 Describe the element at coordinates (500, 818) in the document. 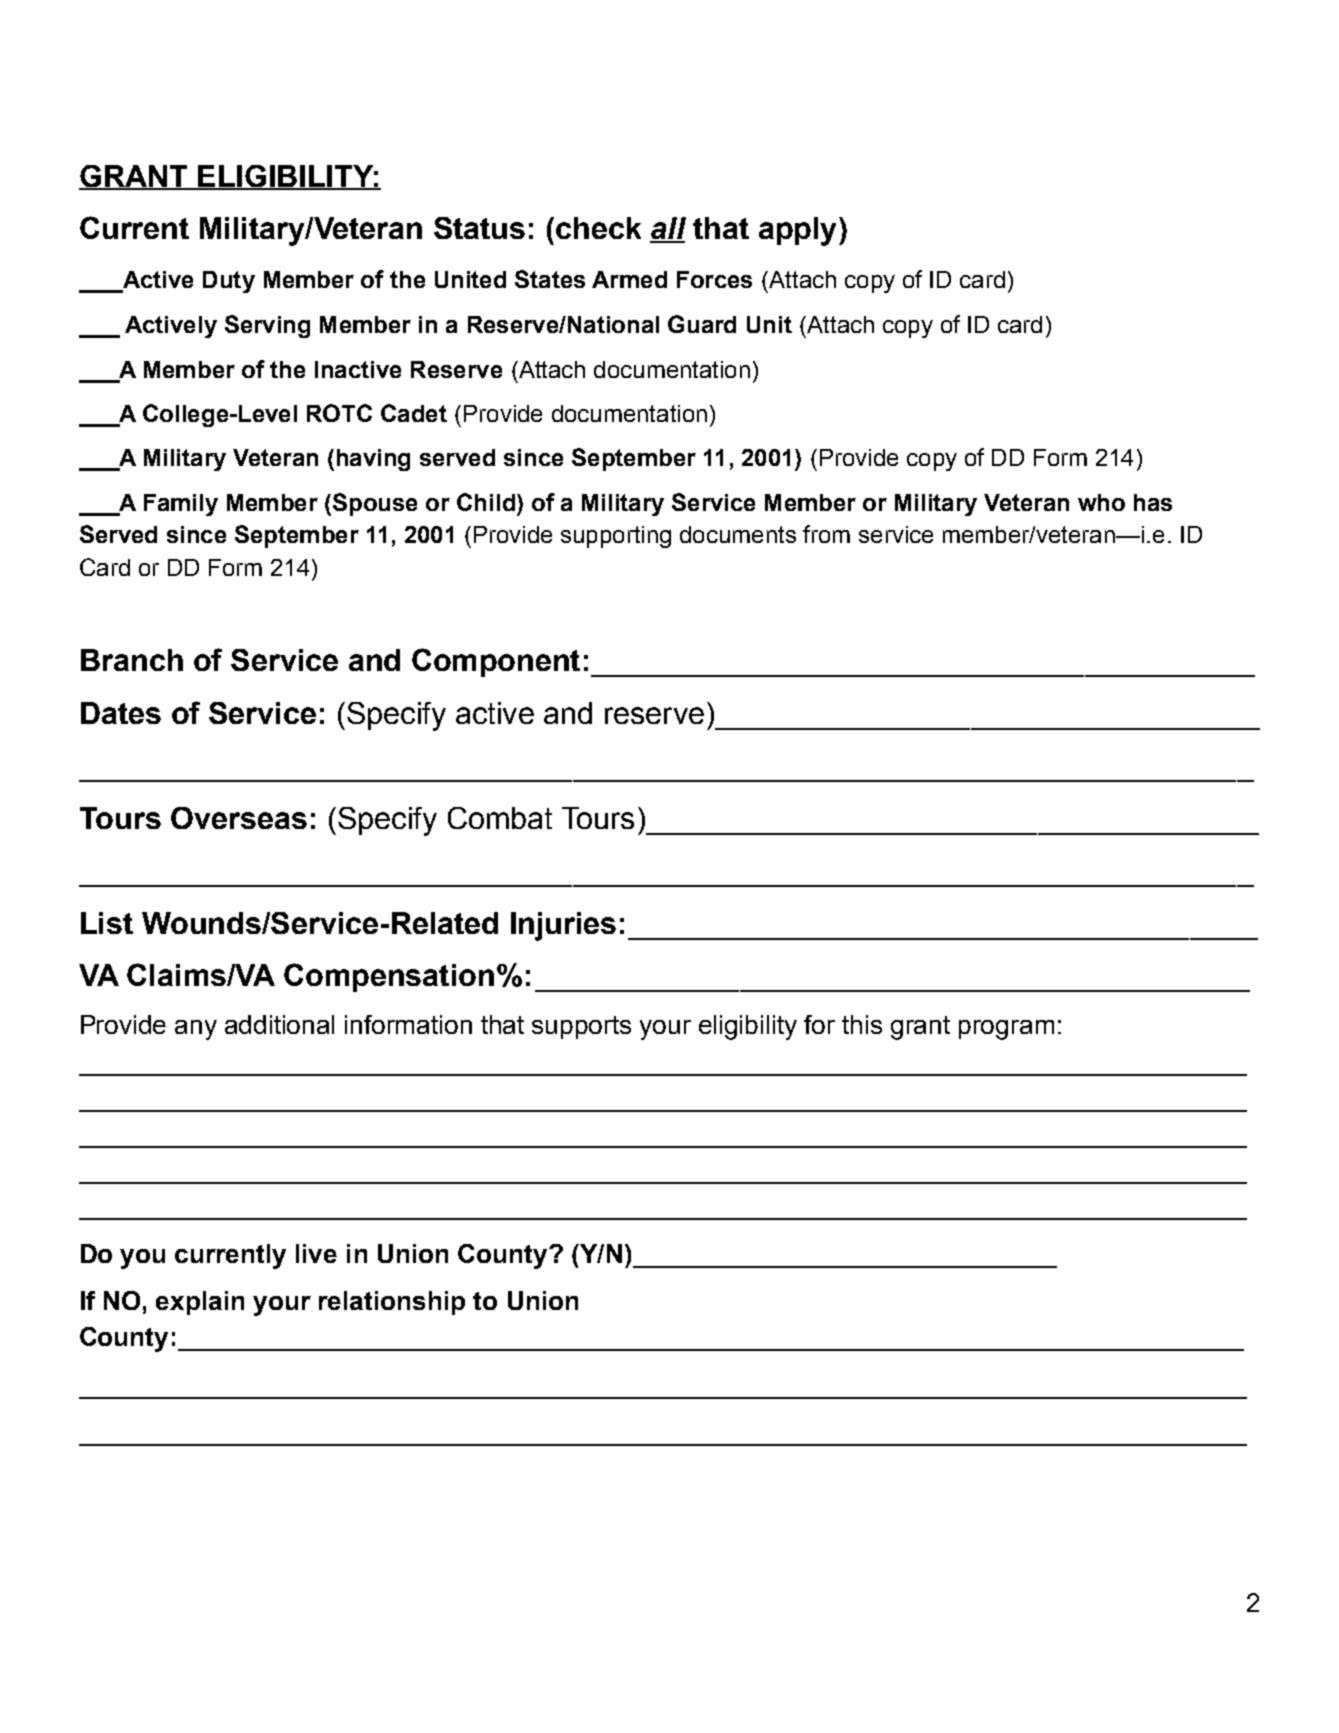

I see `Combat` at that location.
